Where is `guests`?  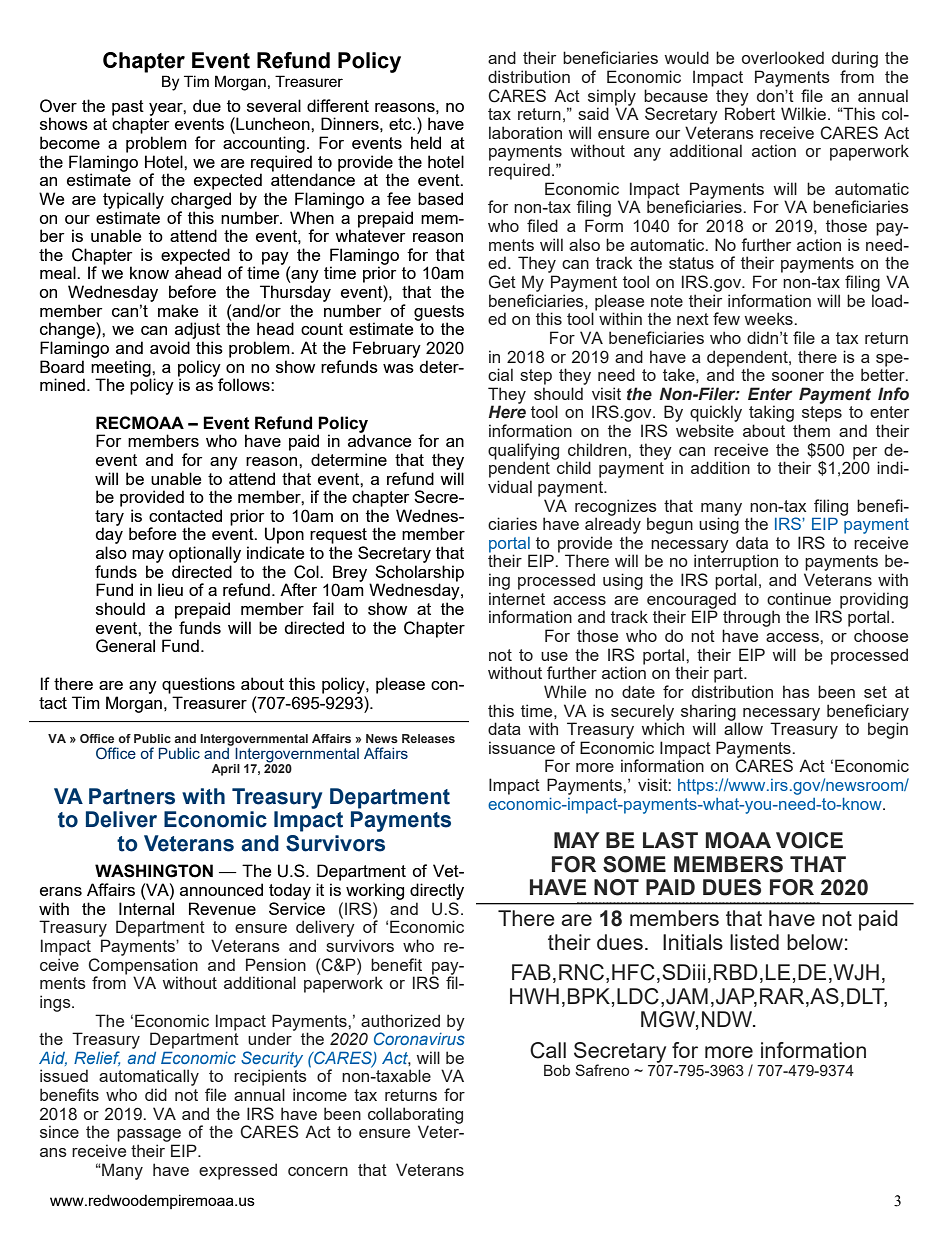 guests is located at coordinates (439, 314).
